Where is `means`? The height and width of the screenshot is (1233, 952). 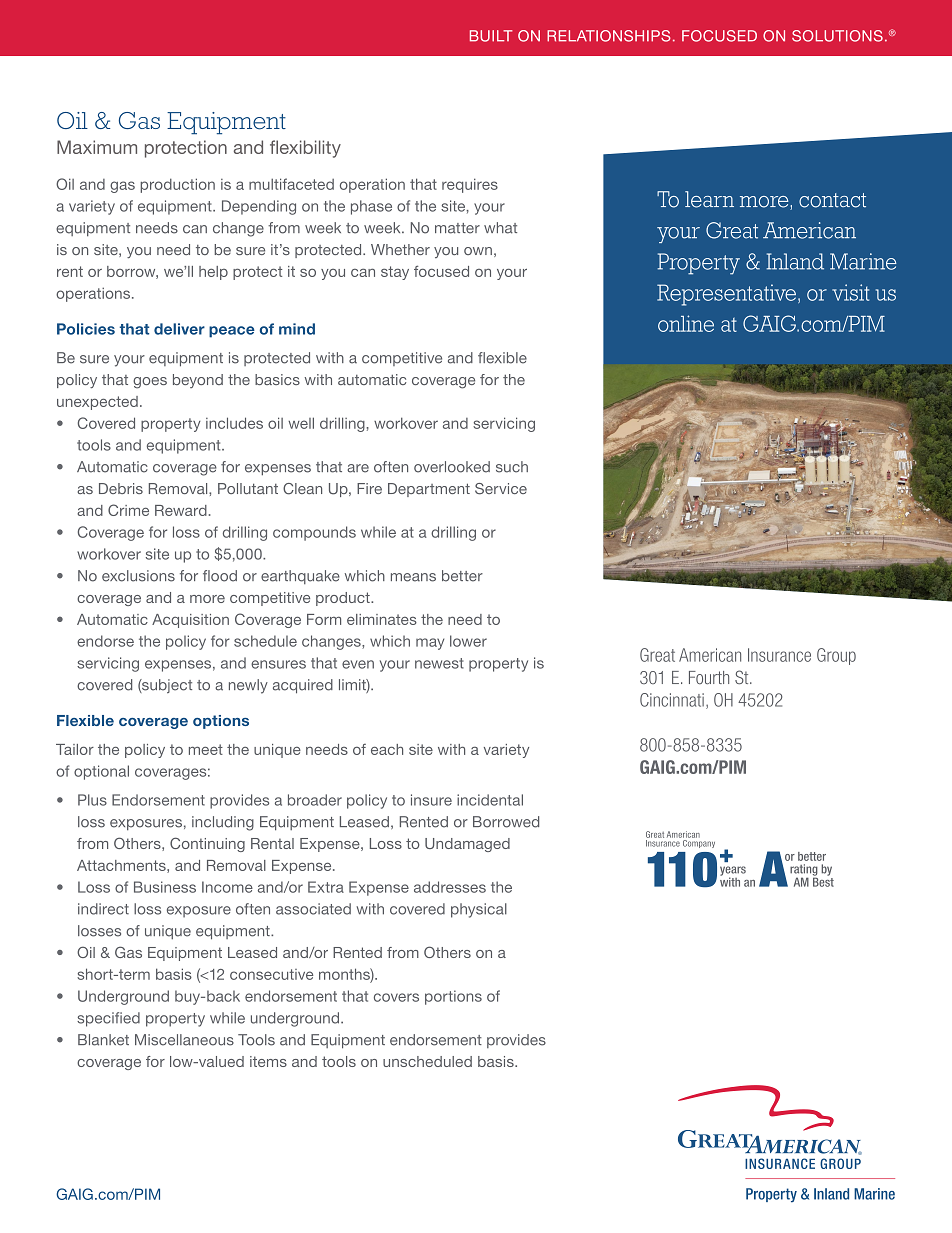
means is located at coordinates (413, 577).
